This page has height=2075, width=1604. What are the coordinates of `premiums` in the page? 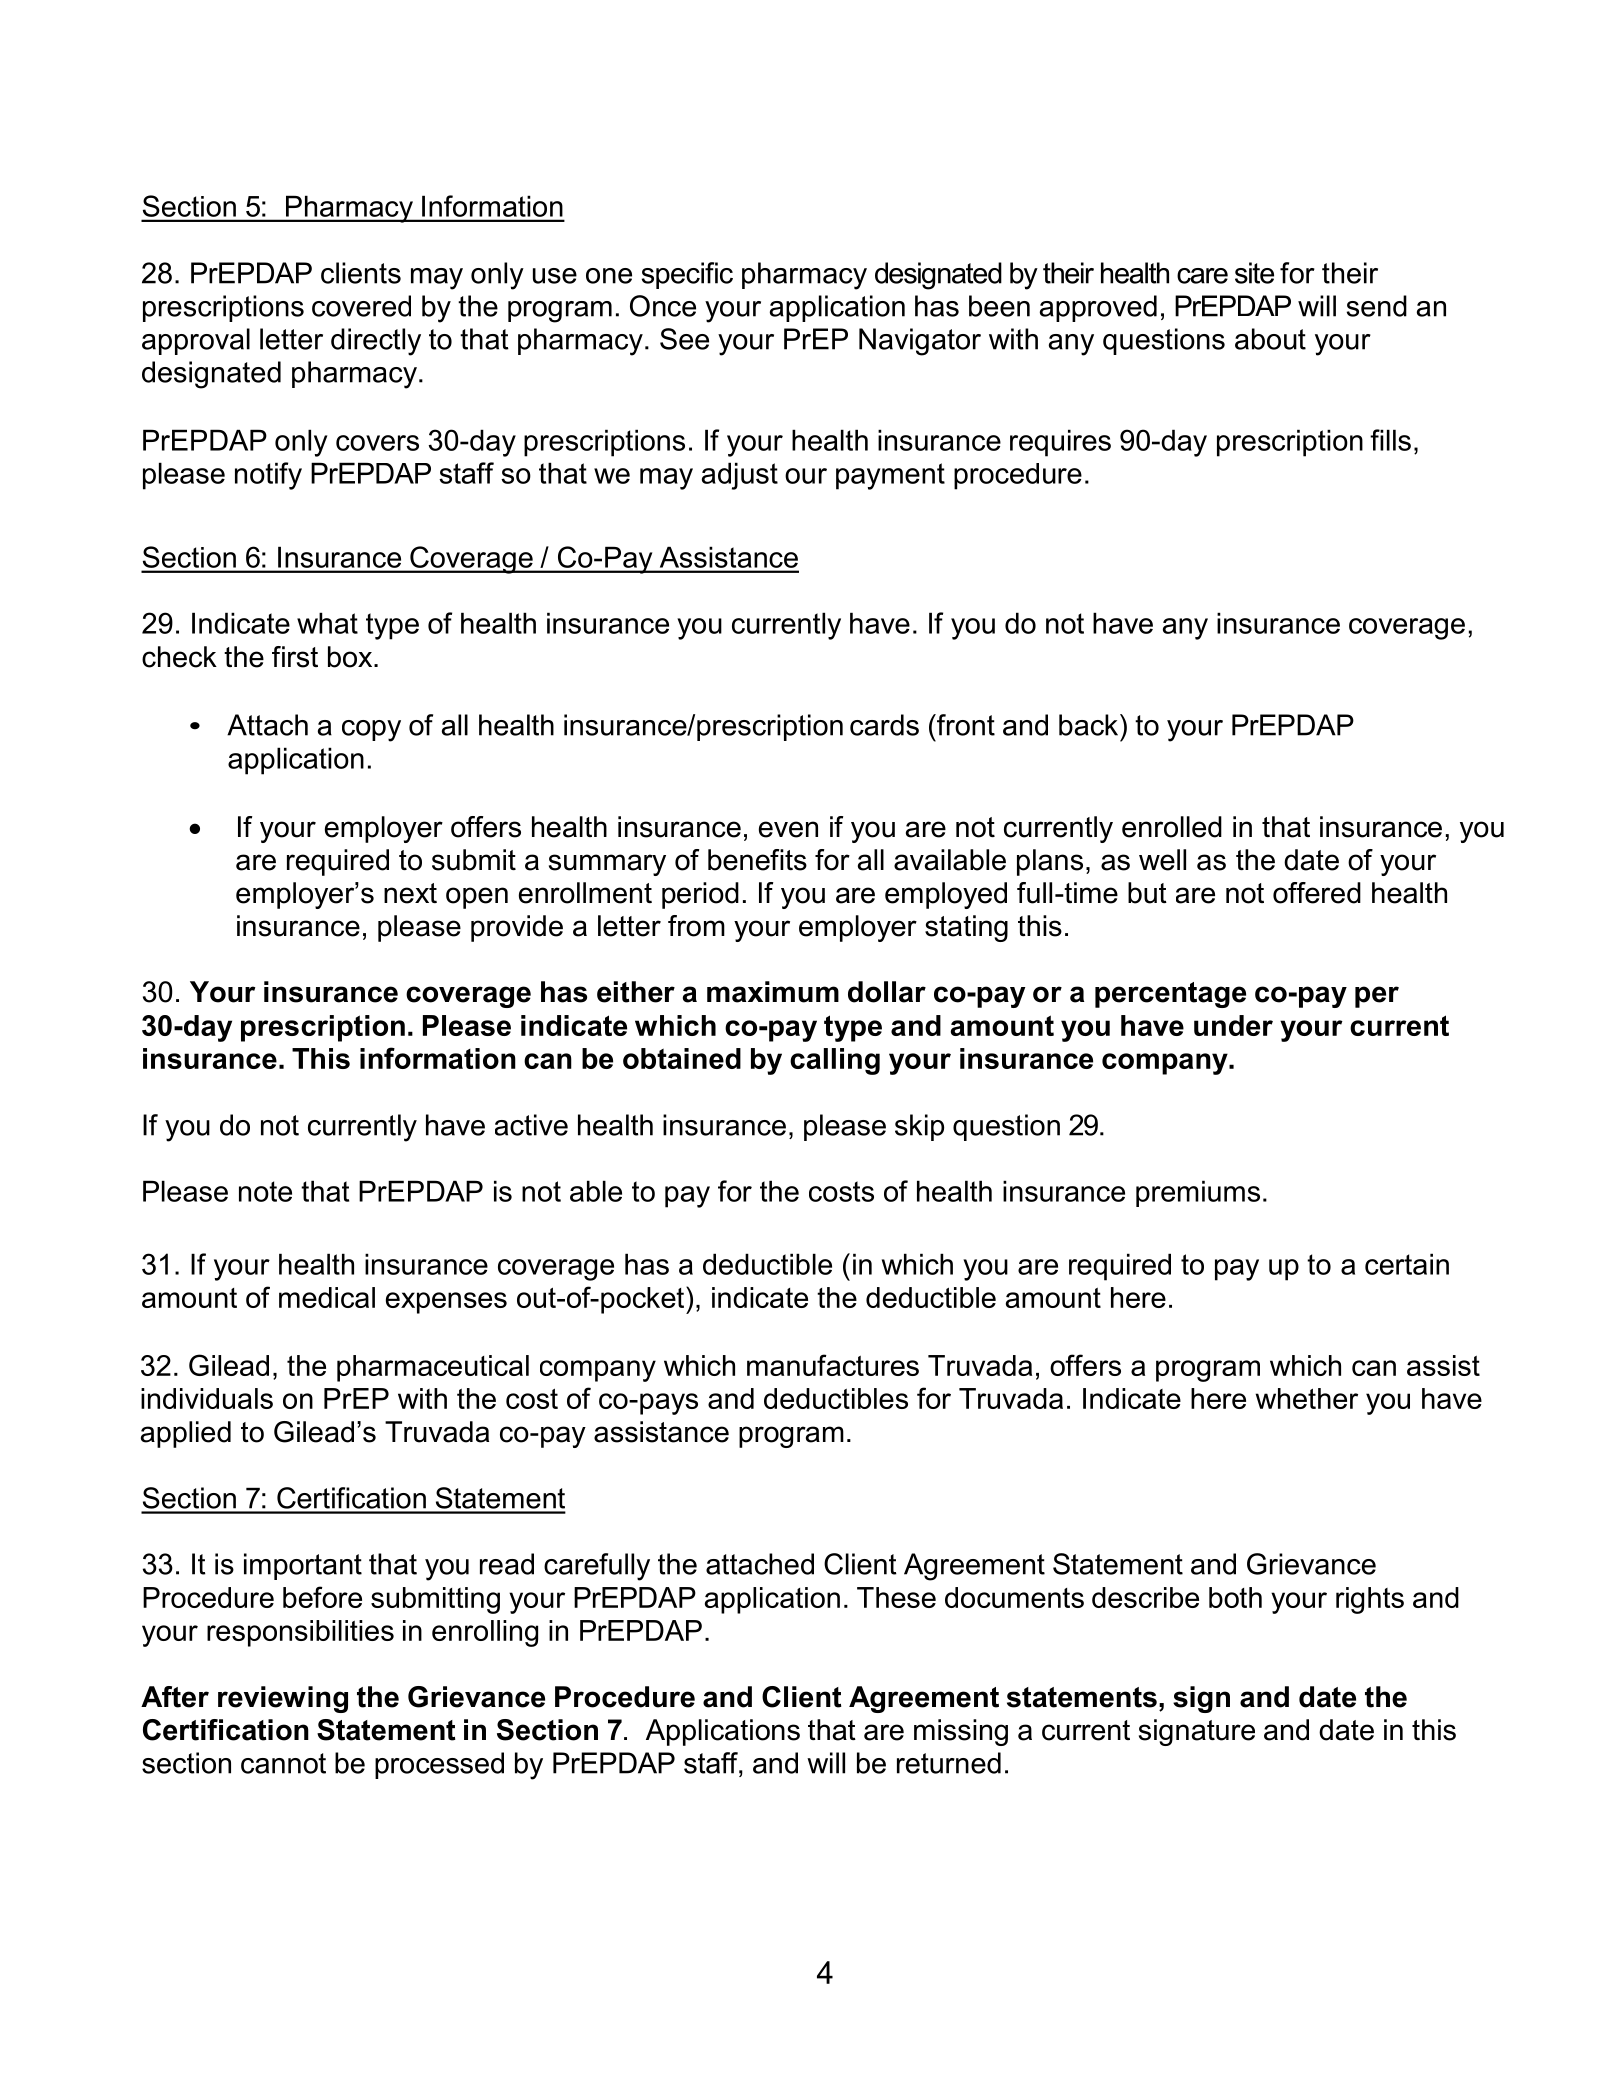 It's located at (1198, 1193).
